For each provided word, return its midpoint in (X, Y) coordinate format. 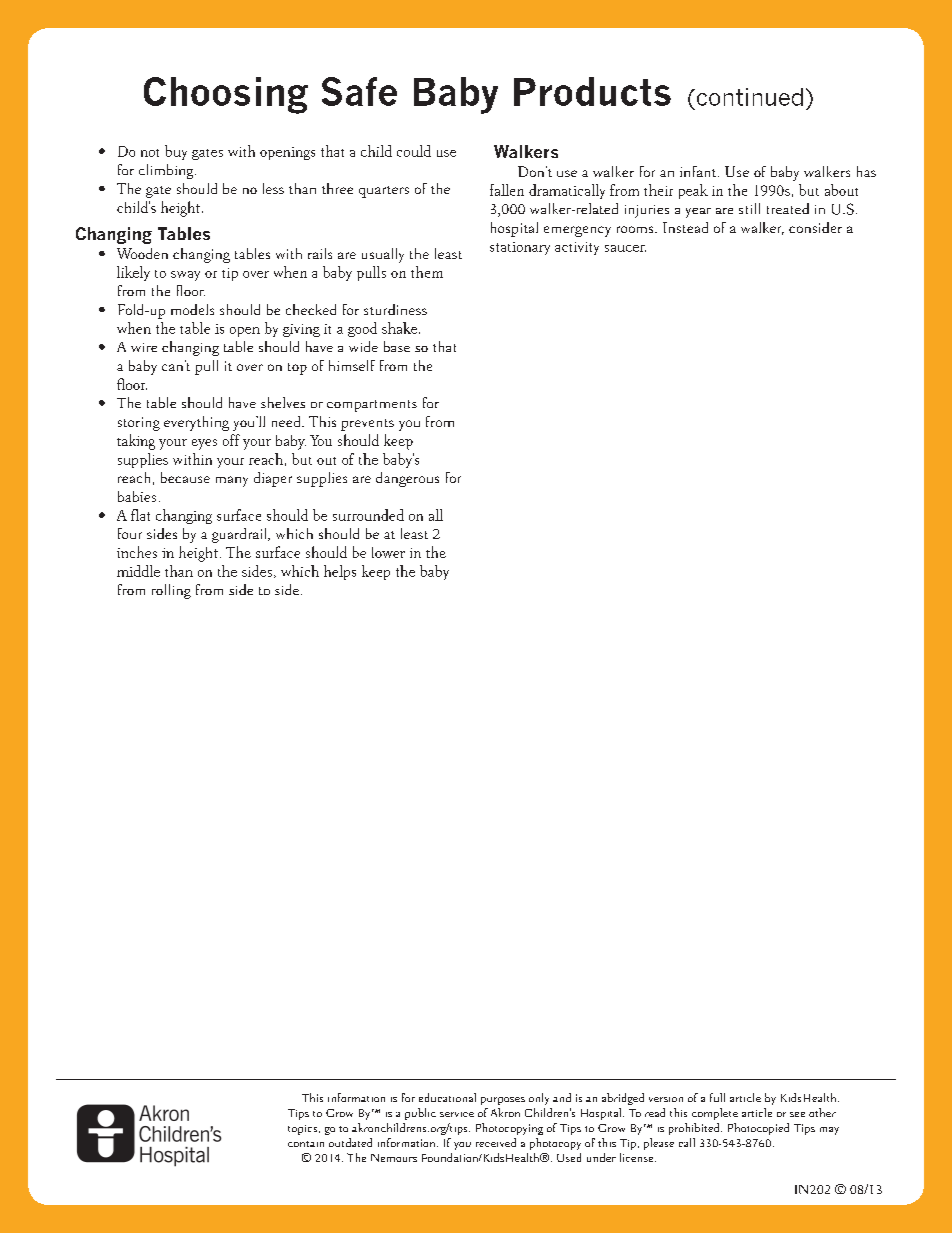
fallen (507, 190)
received (496, 1142)
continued (748, 97)
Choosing (226, 95)
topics (304, 1130)
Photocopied (758, 1129)
